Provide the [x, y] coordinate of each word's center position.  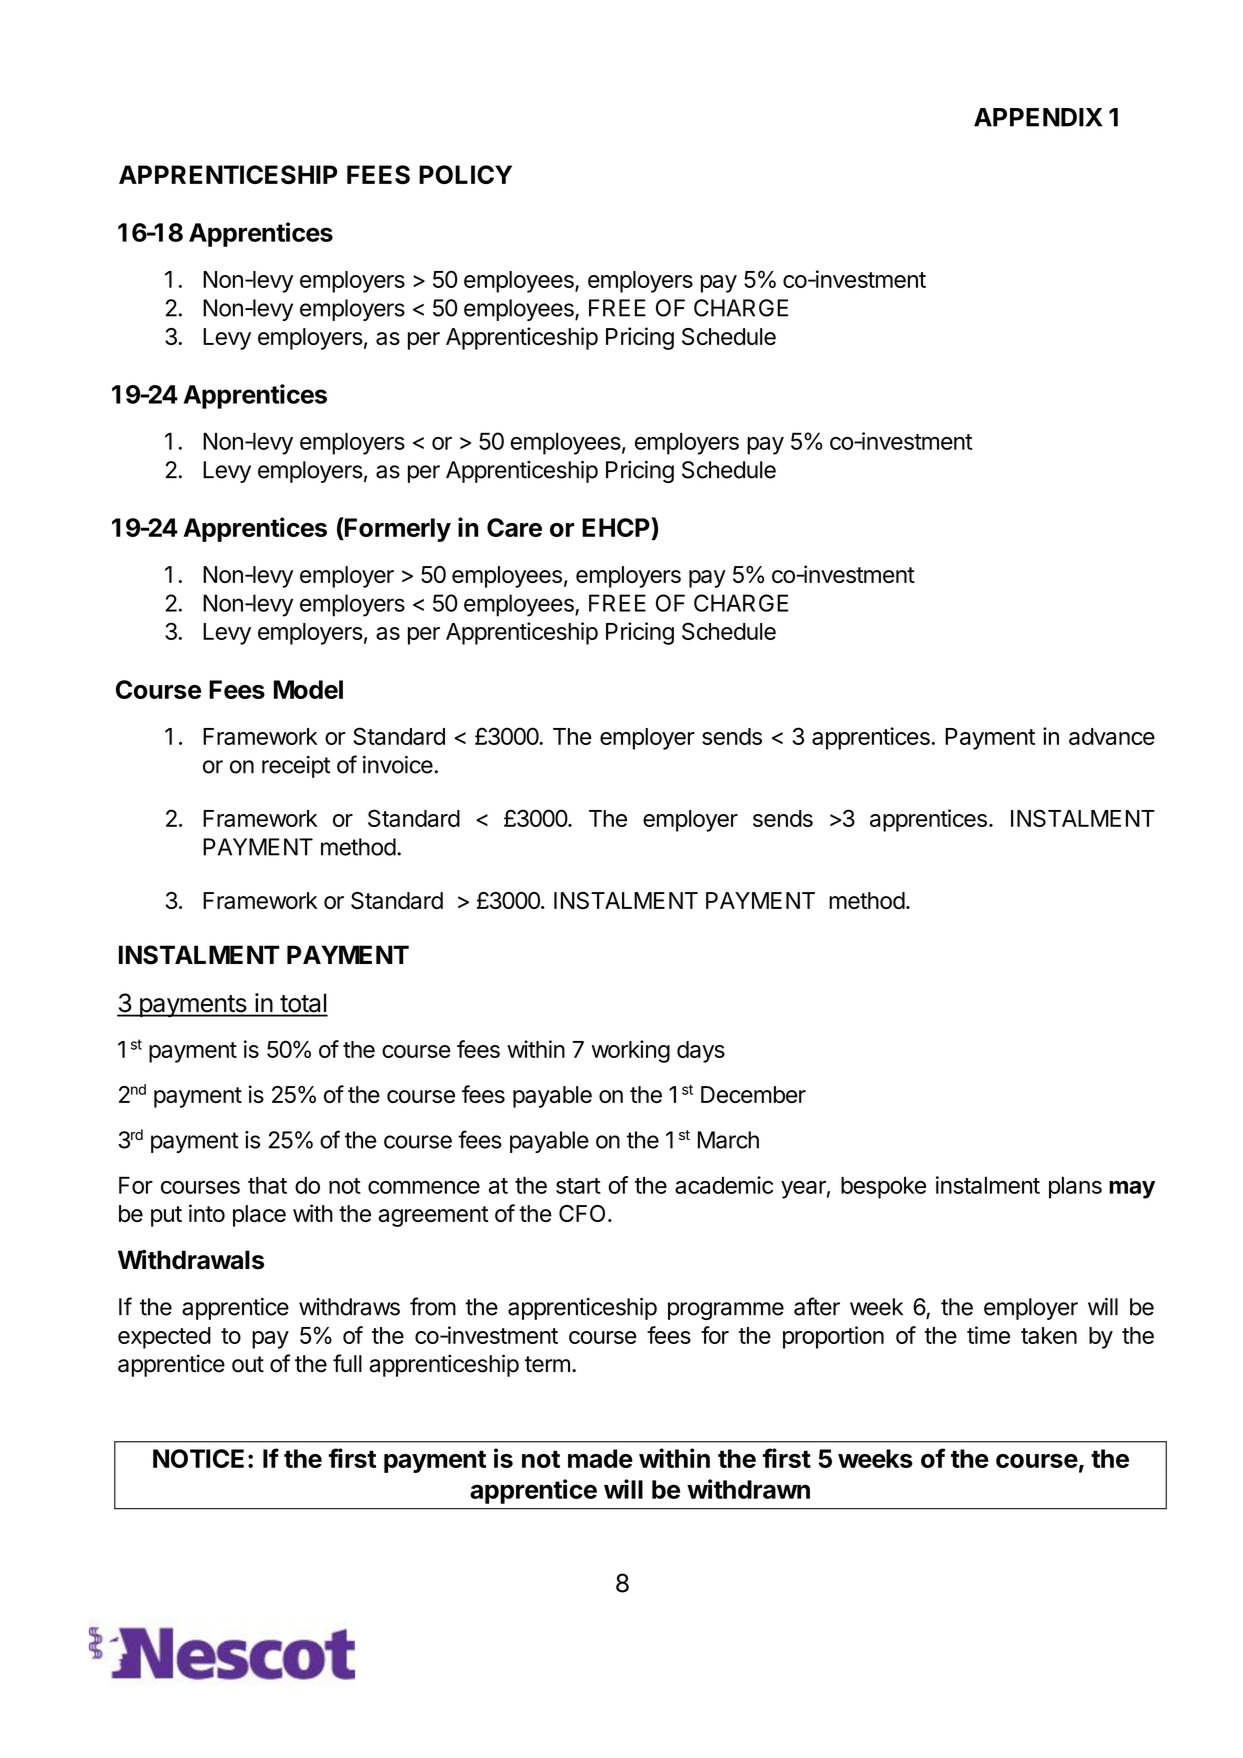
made [600, 1458]
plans [1075, 1188]
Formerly [397, 529]
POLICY [465, 174]
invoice [398, 765]
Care [514, 527]
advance [1112, 736]
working [631, 1051]
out [248, 1364]
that [267, 1185]
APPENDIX [1038, 117]
